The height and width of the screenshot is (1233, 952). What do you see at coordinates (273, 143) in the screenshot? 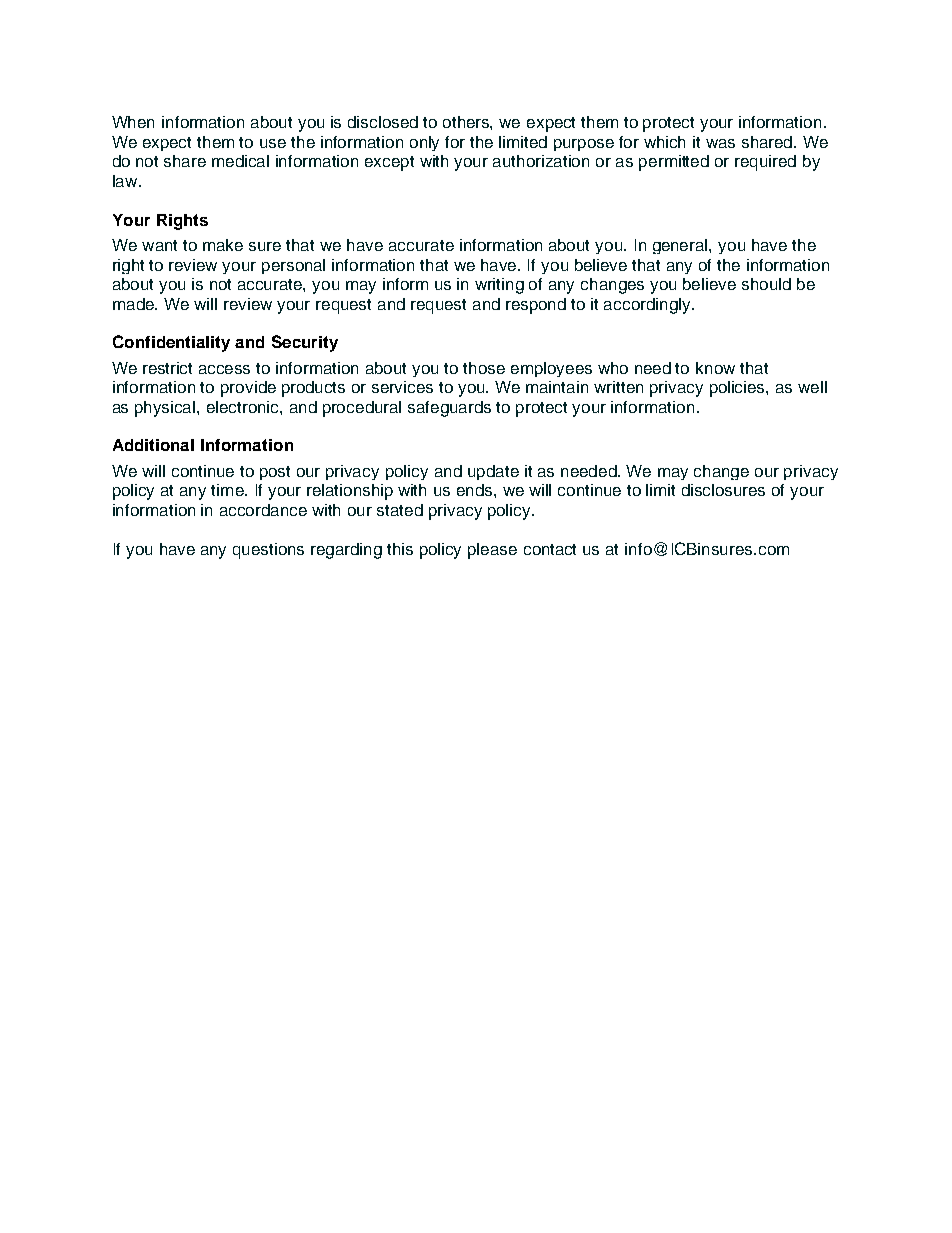
I see `use` at bounding box center [273, 143].
